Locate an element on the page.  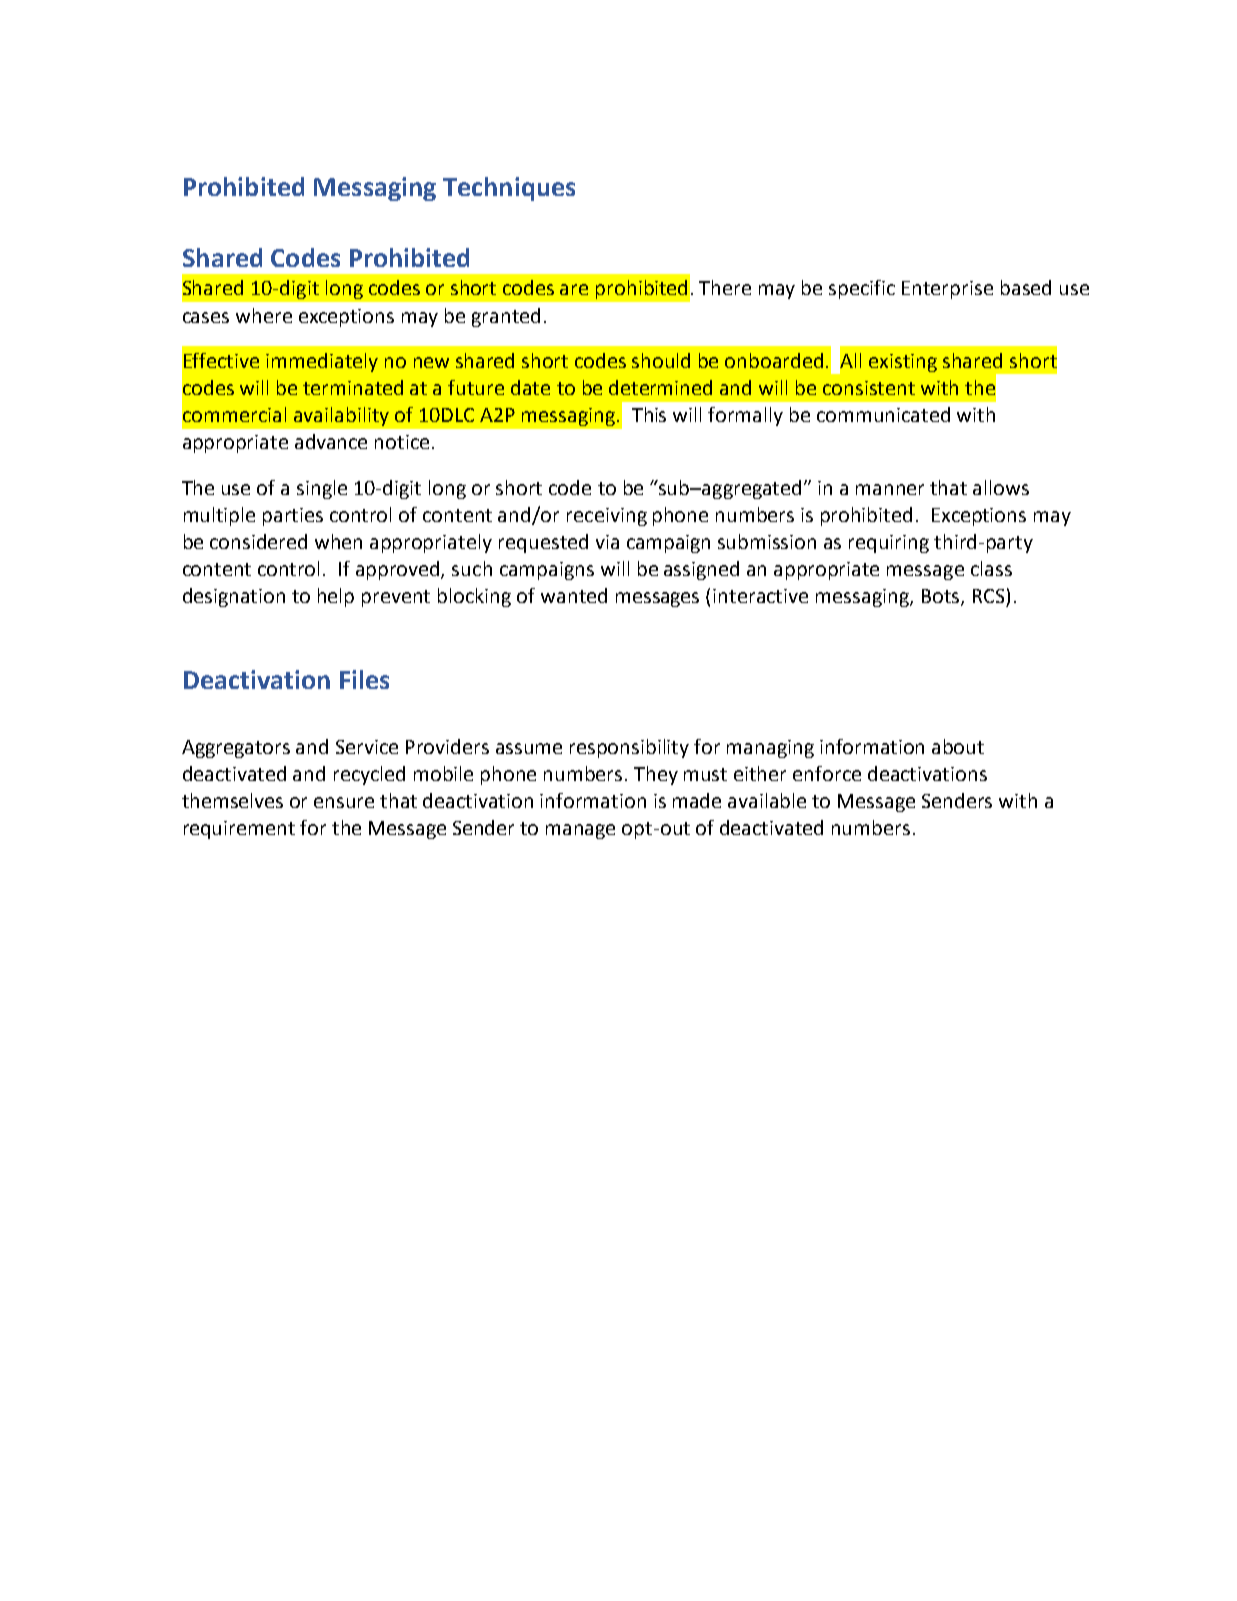
Techniques is located at coordinates (509, 189).
